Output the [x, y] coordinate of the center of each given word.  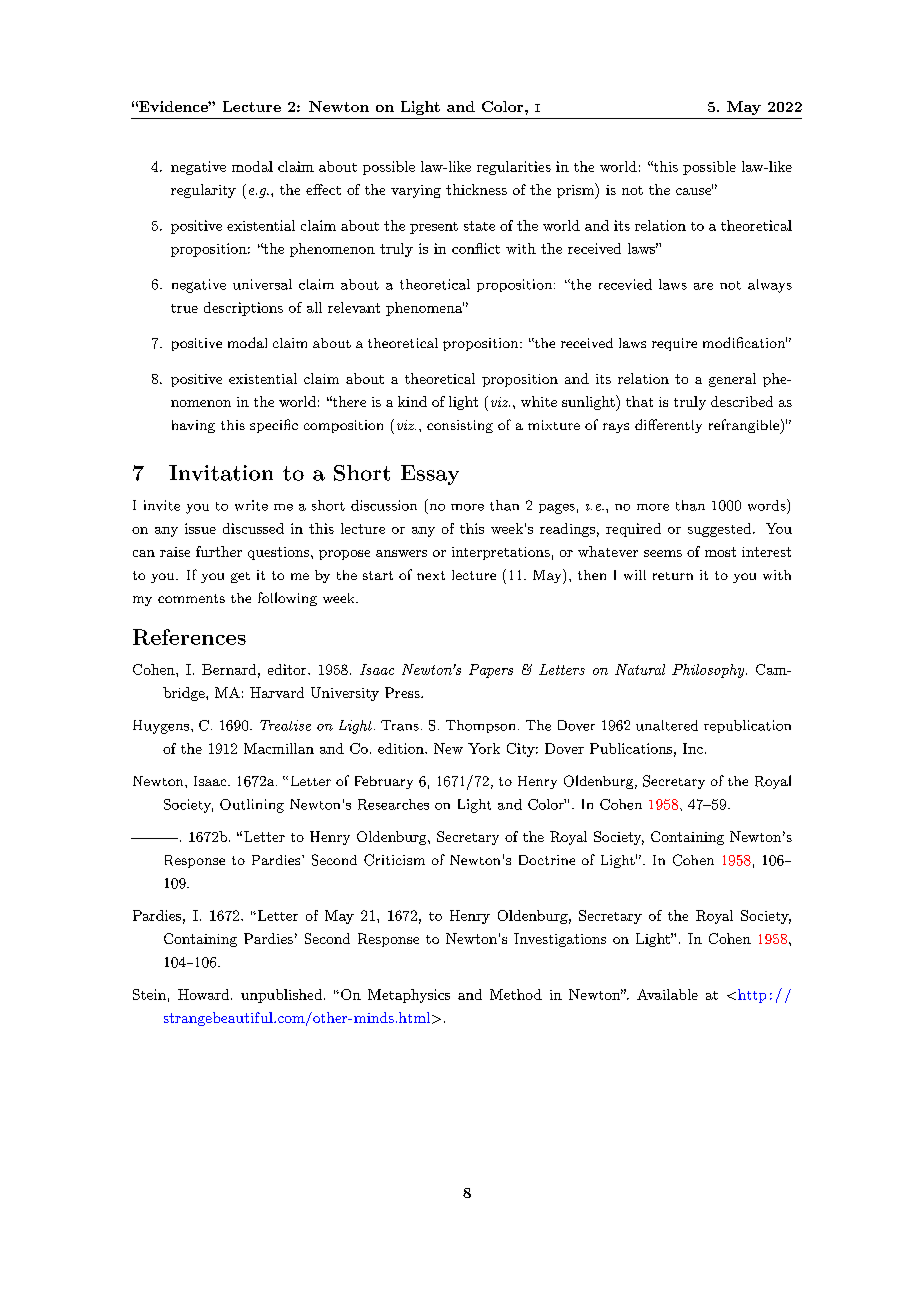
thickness [476, 189]
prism [576, 191]
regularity [203, 191]
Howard [205, 994]
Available [667, 994]
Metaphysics [409, 996]
